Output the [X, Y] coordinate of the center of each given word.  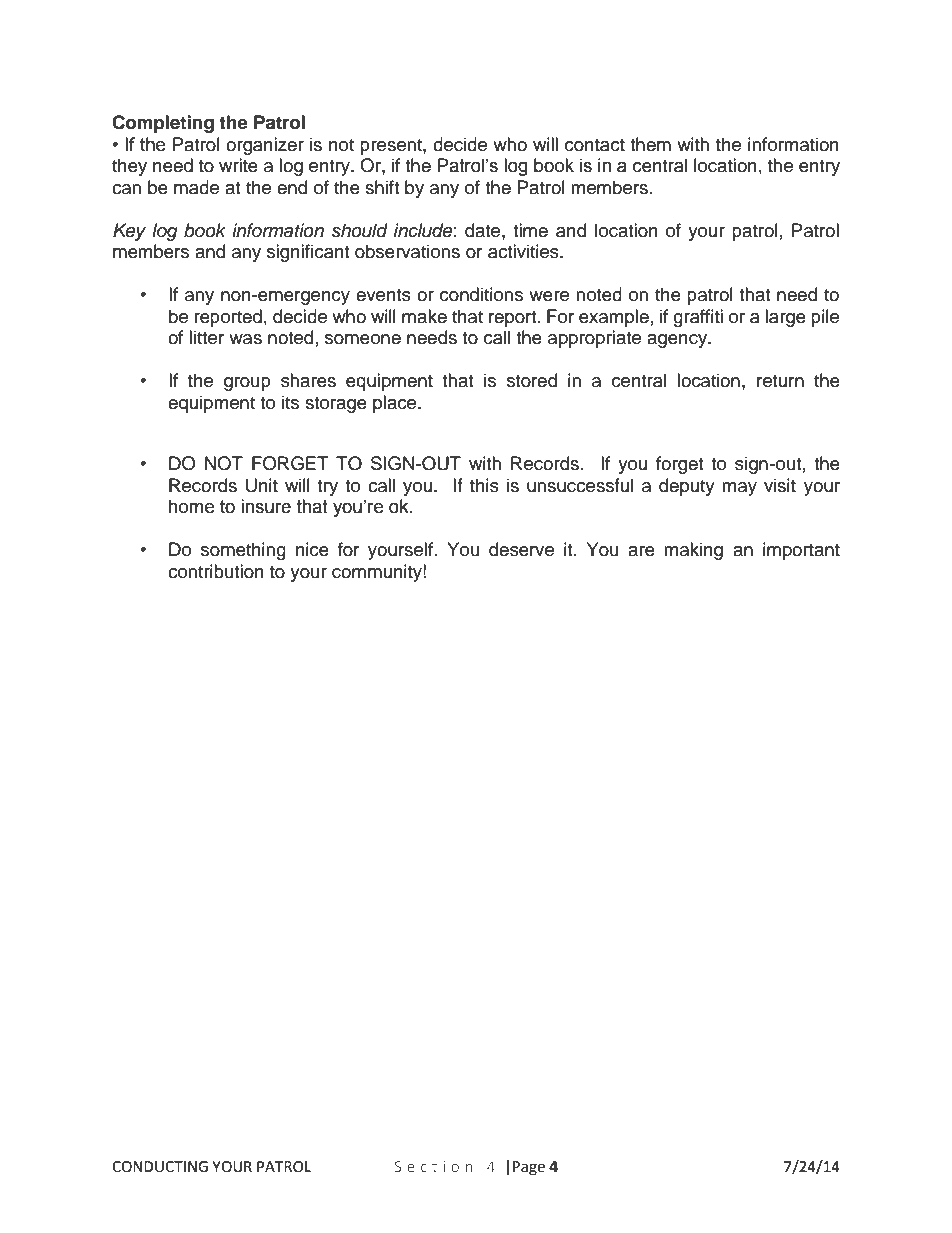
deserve [521, 549]
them [650, 144]
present [392, 147]
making [693, 551]
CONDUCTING [160, 1167]
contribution [216, 571]
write [238, 165]
